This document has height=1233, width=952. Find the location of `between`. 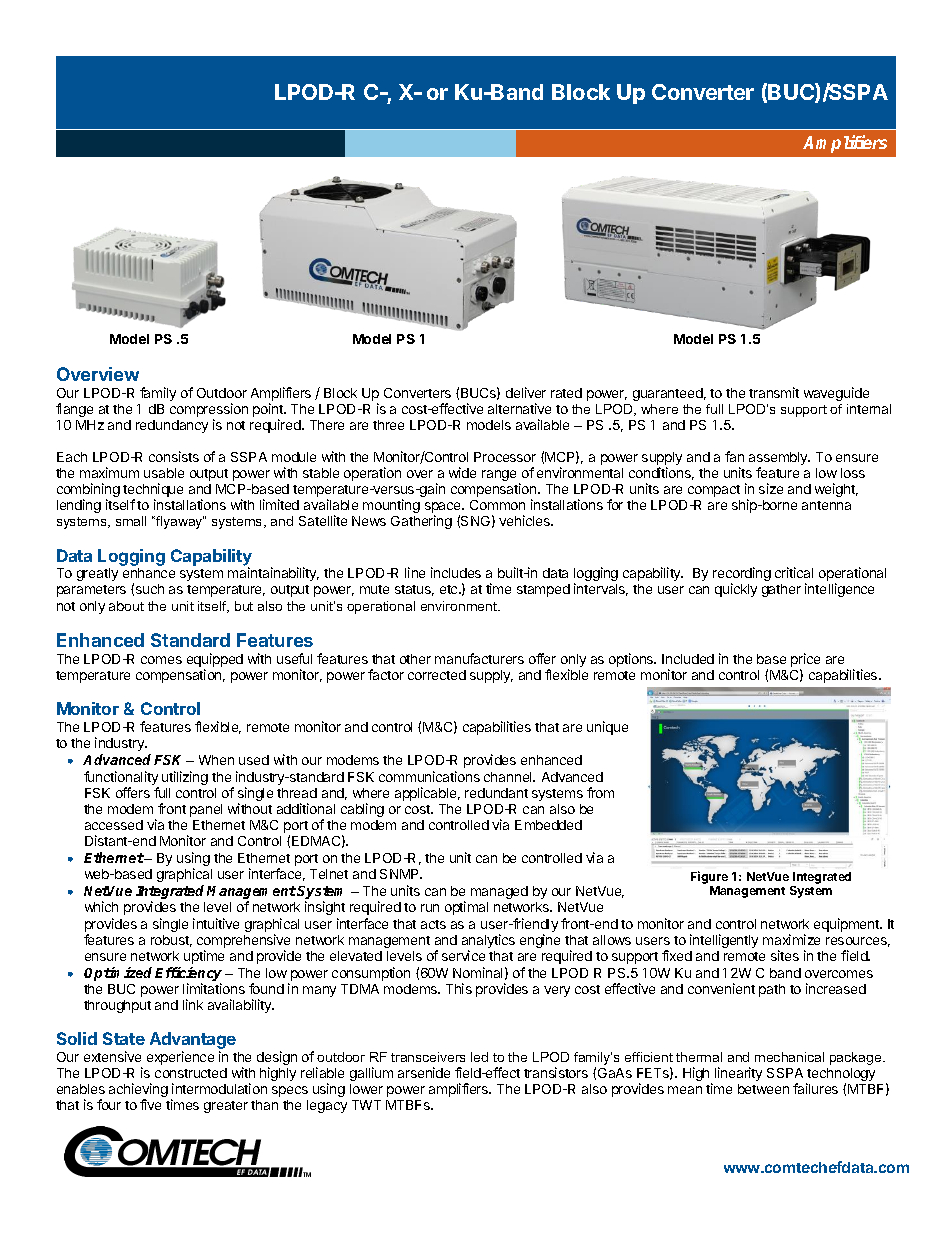

between is located at coordinates (763, 1089).
